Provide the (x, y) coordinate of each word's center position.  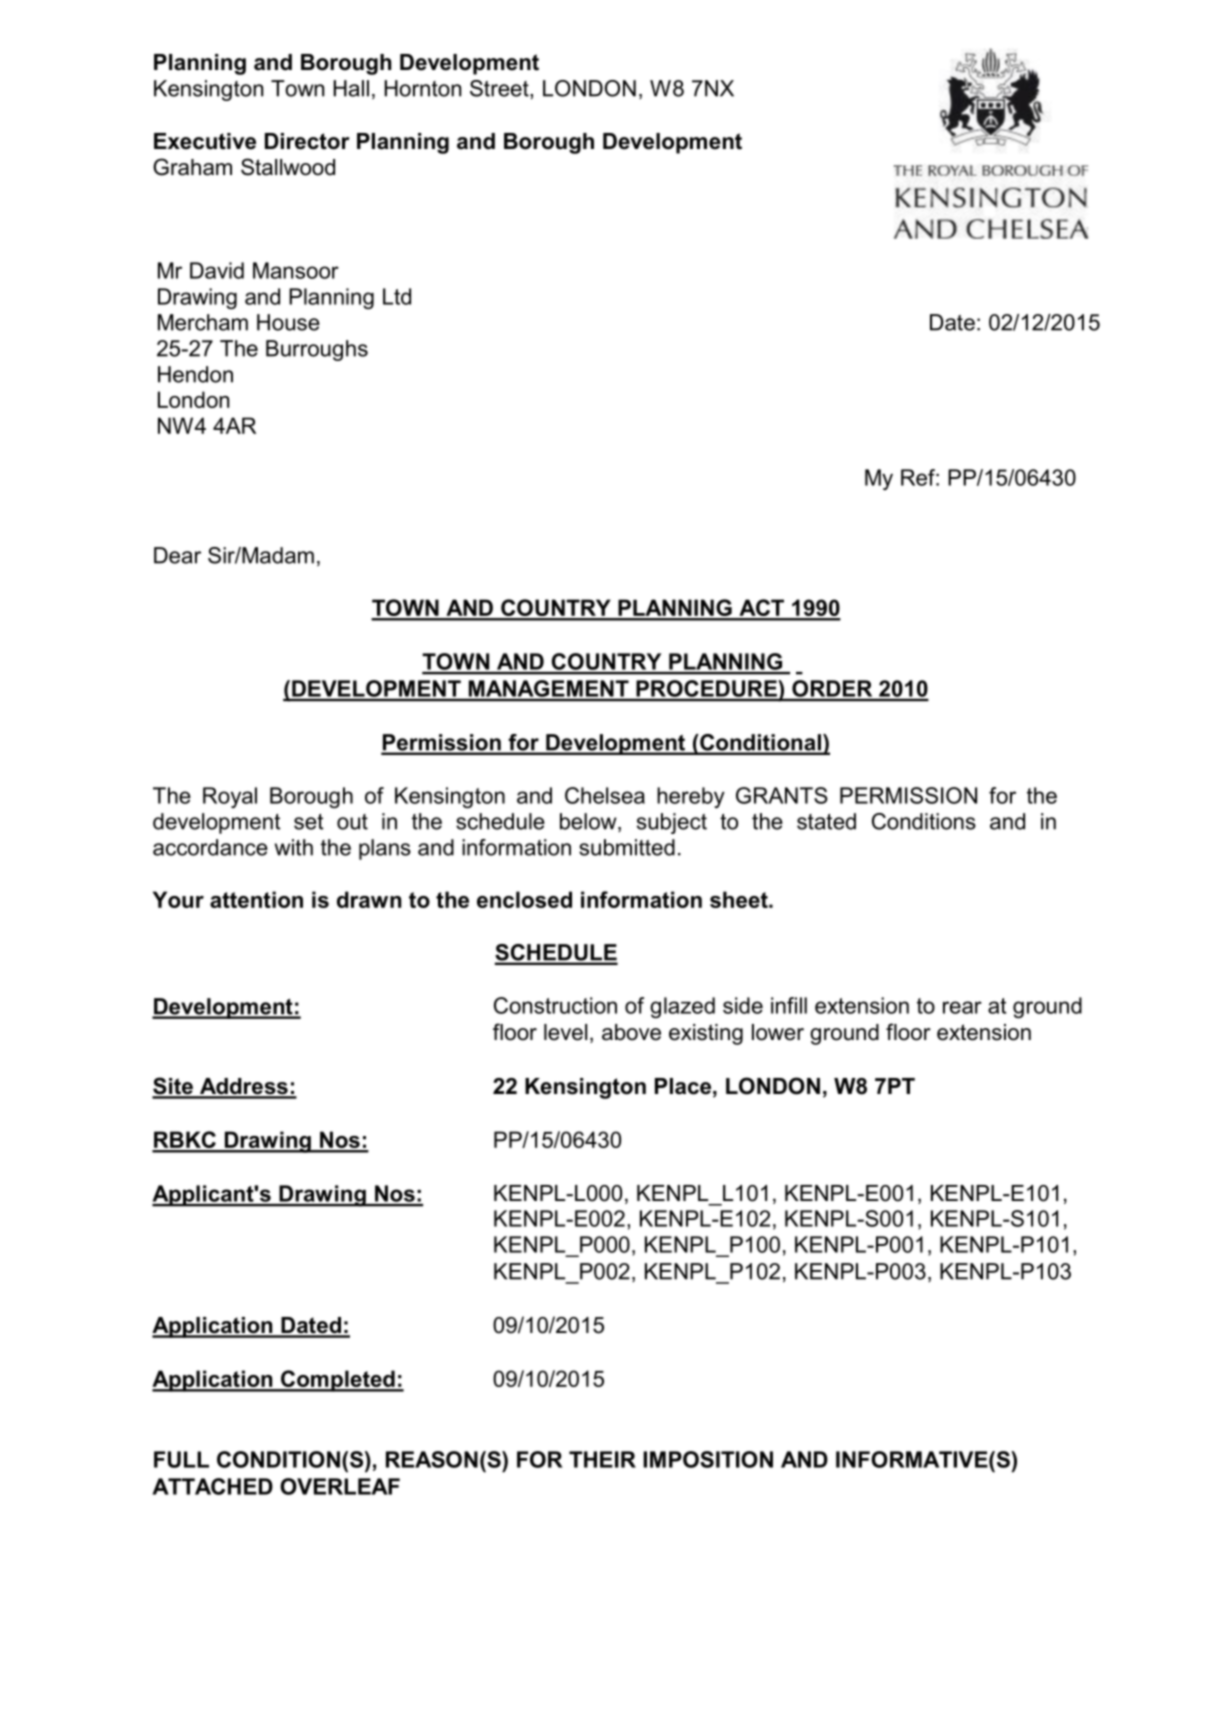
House (288, 322)
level (565, 1032)
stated (826, 821)
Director (307, 141)
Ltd (397, 296)
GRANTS (782, 795)
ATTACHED (212, 1486)
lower (778, 1032)
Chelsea (605, 795)
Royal (230, 797)
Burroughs (317, 350)
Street (500, 88)
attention (256, 899)
